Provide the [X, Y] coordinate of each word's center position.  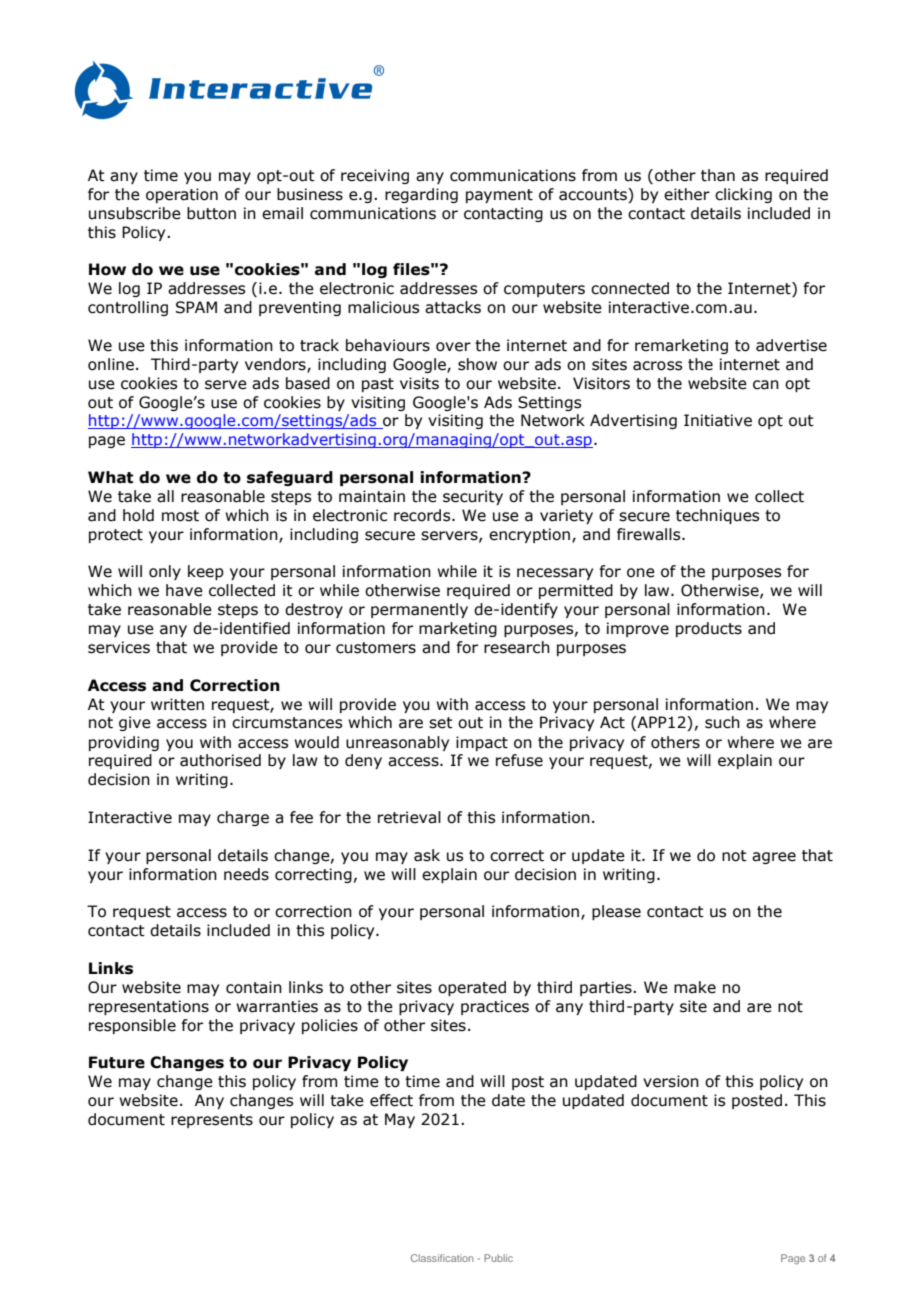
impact [482, 743]
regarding [421, 195]
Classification [442, 1258]
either [687, 194]
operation [182, 195]
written [177, 704]
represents [212, 1121]
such [722, 722]
